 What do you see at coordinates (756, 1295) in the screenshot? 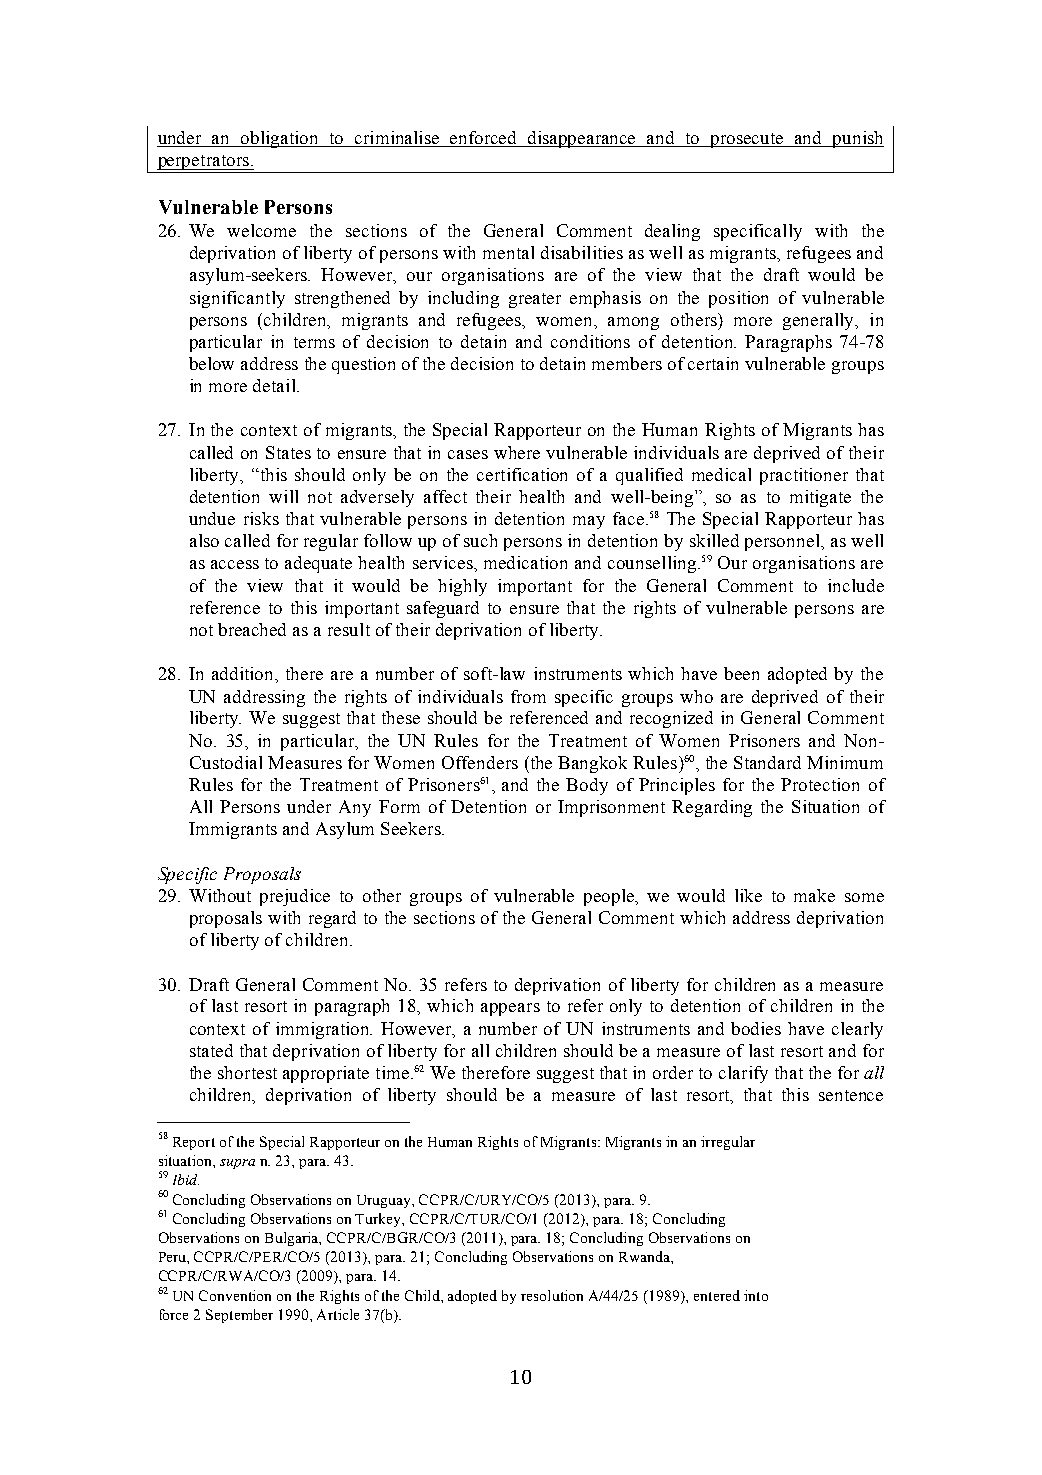
I see `into` at bounding box center [756, 1295].
